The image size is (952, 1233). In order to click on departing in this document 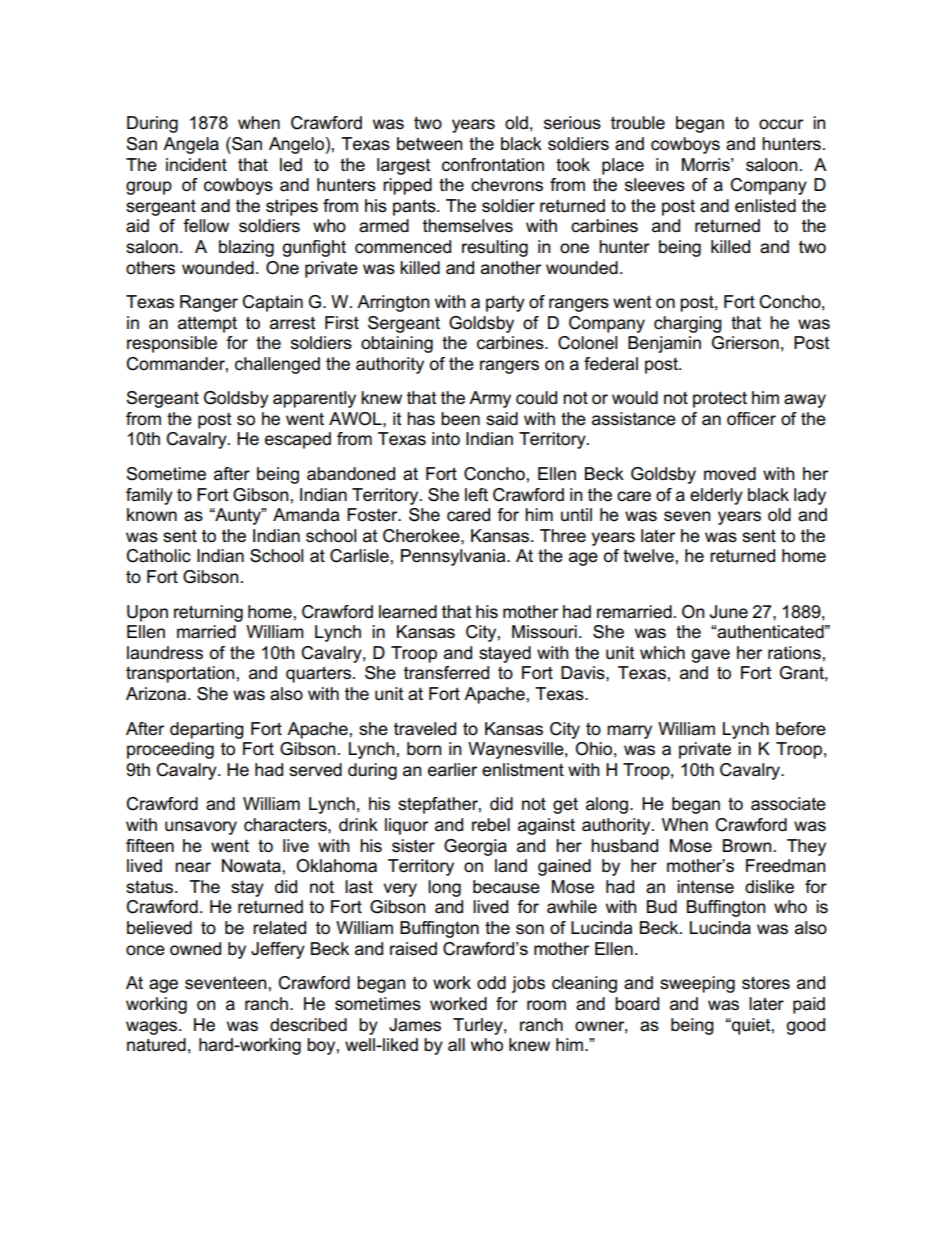, I will do `click(207, 730)`.
